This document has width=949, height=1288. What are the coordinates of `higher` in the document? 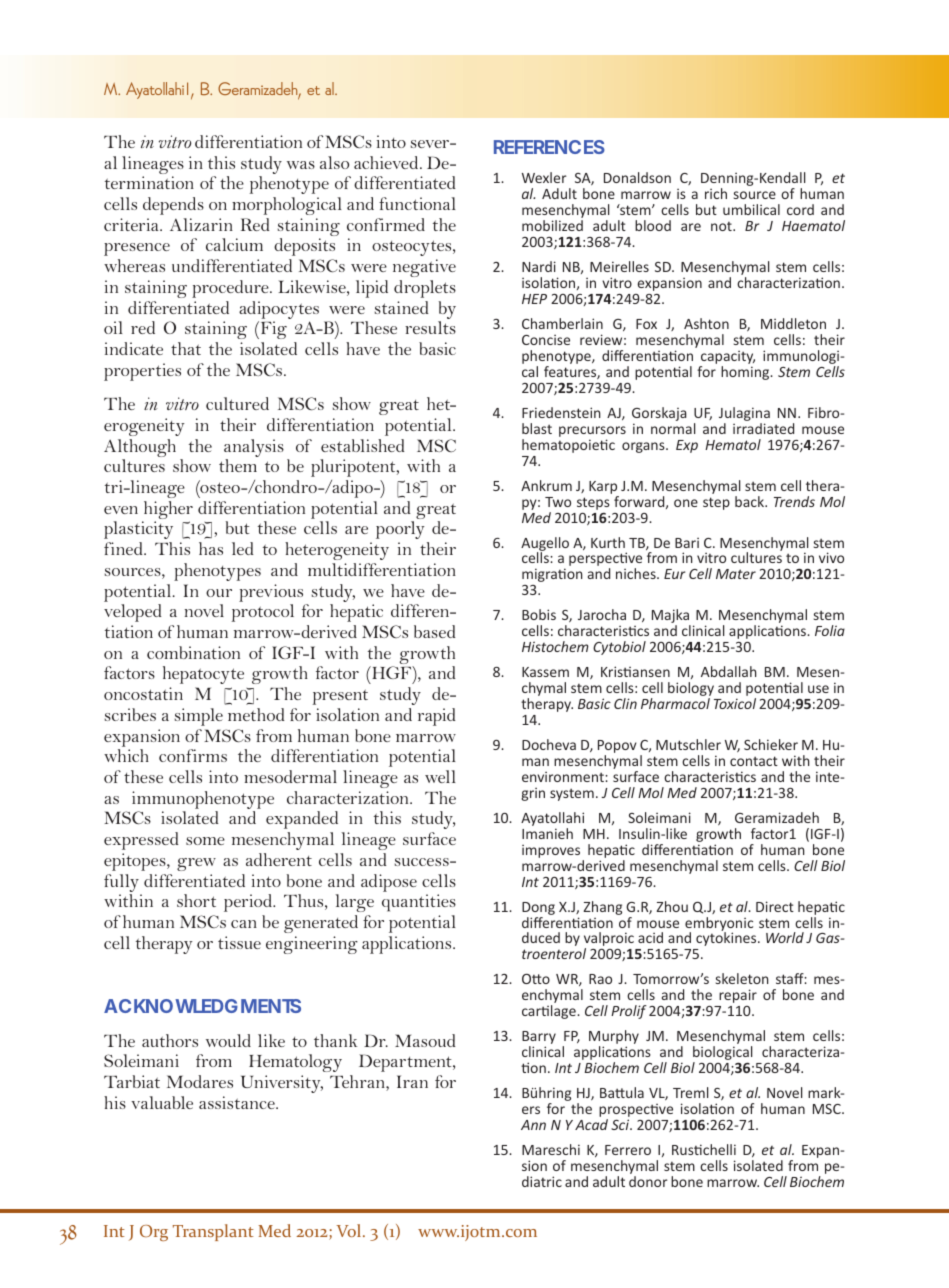 It's located at (167, 511).
